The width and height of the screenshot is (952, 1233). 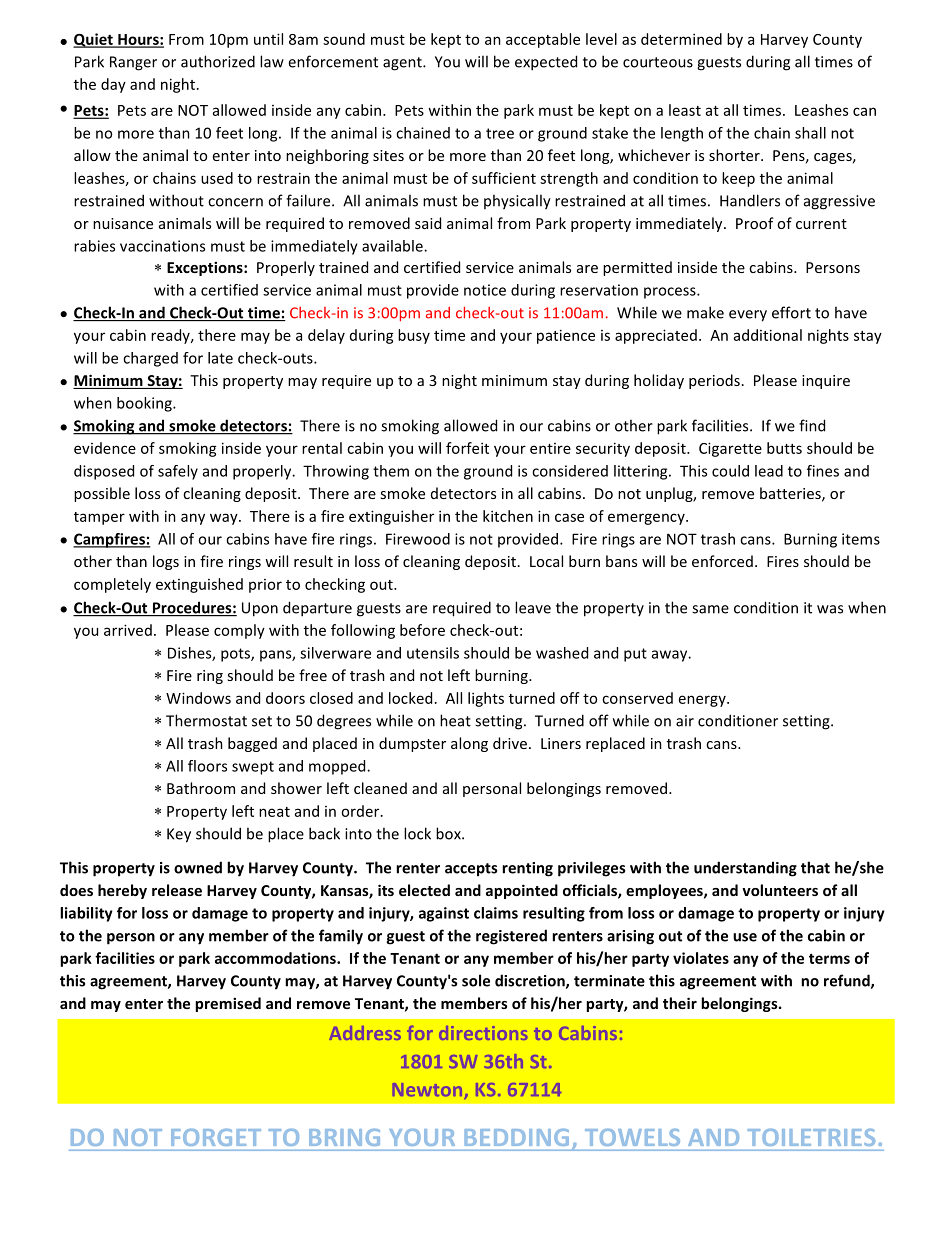 I want to click on heat, so click(x=455, y=720).
